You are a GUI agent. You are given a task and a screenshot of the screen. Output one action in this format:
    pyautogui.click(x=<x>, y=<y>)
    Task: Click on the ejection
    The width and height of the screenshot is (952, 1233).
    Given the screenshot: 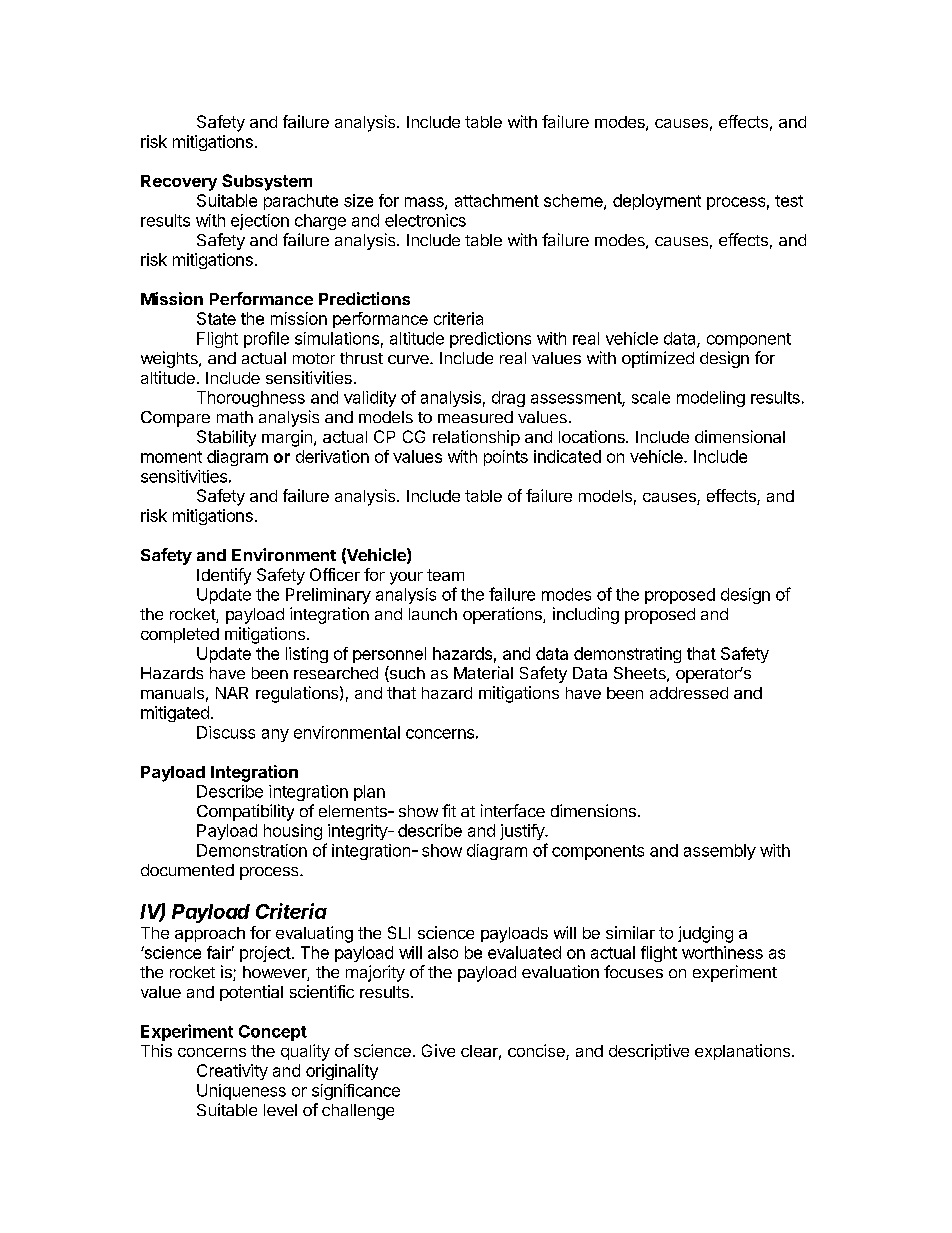 What is the action you would take?
    pyautogui.click(x=260, y=222)
